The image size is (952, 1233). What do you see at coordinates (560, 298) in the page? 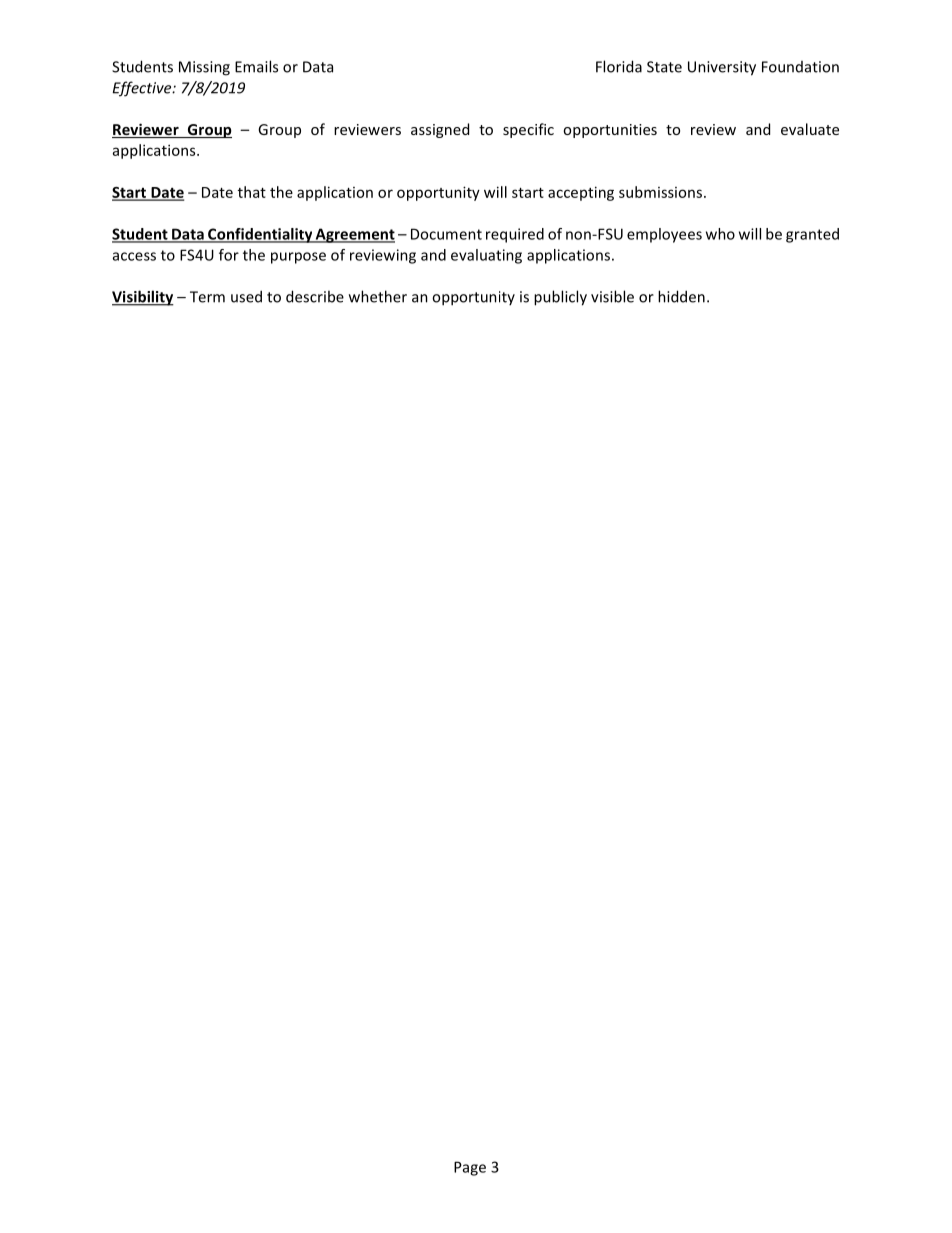
I see `publicly` at bounding box center [560, 298].
